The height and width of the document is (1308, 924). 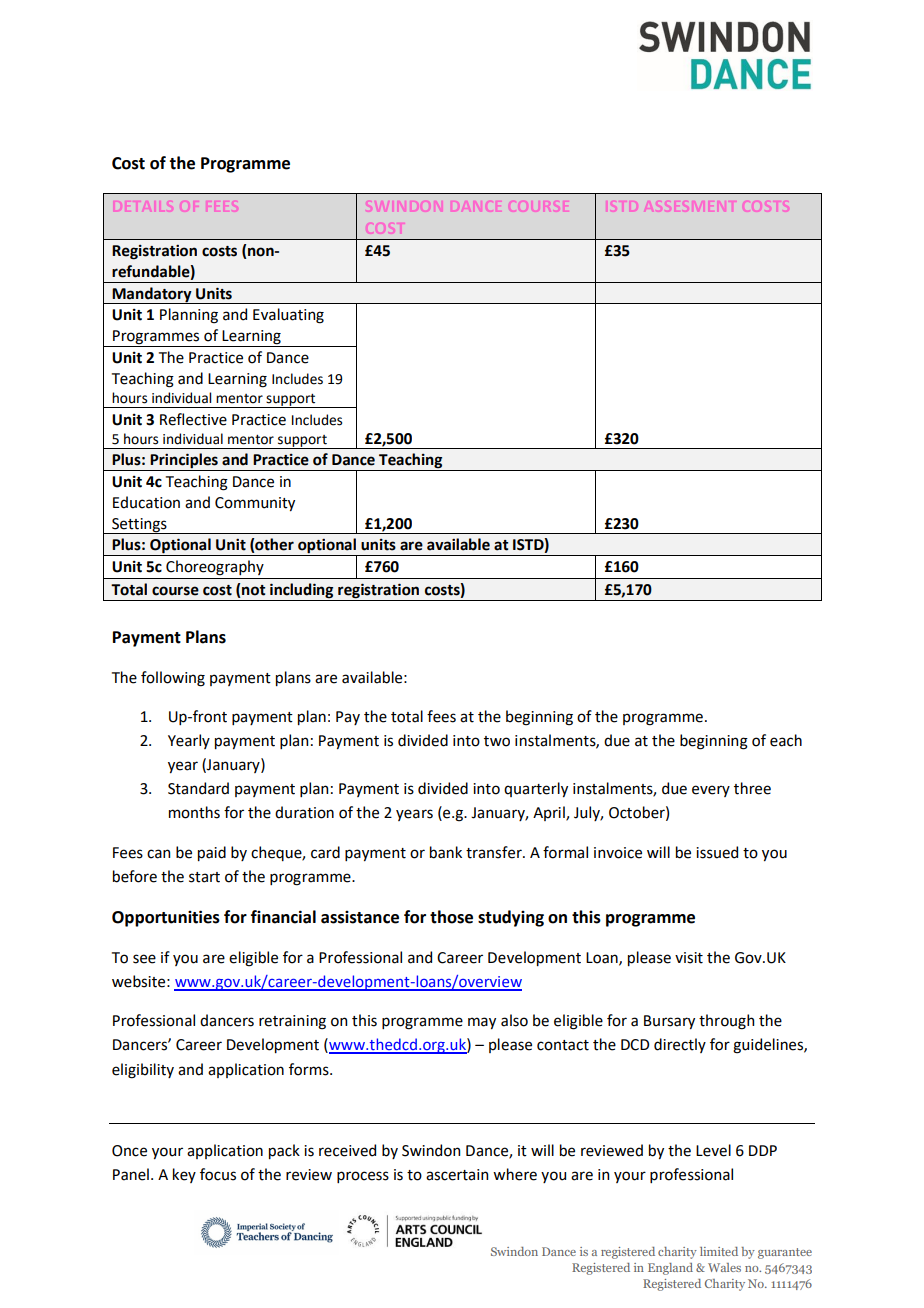 I want to click on focus, so click(x=218, y=1174).
